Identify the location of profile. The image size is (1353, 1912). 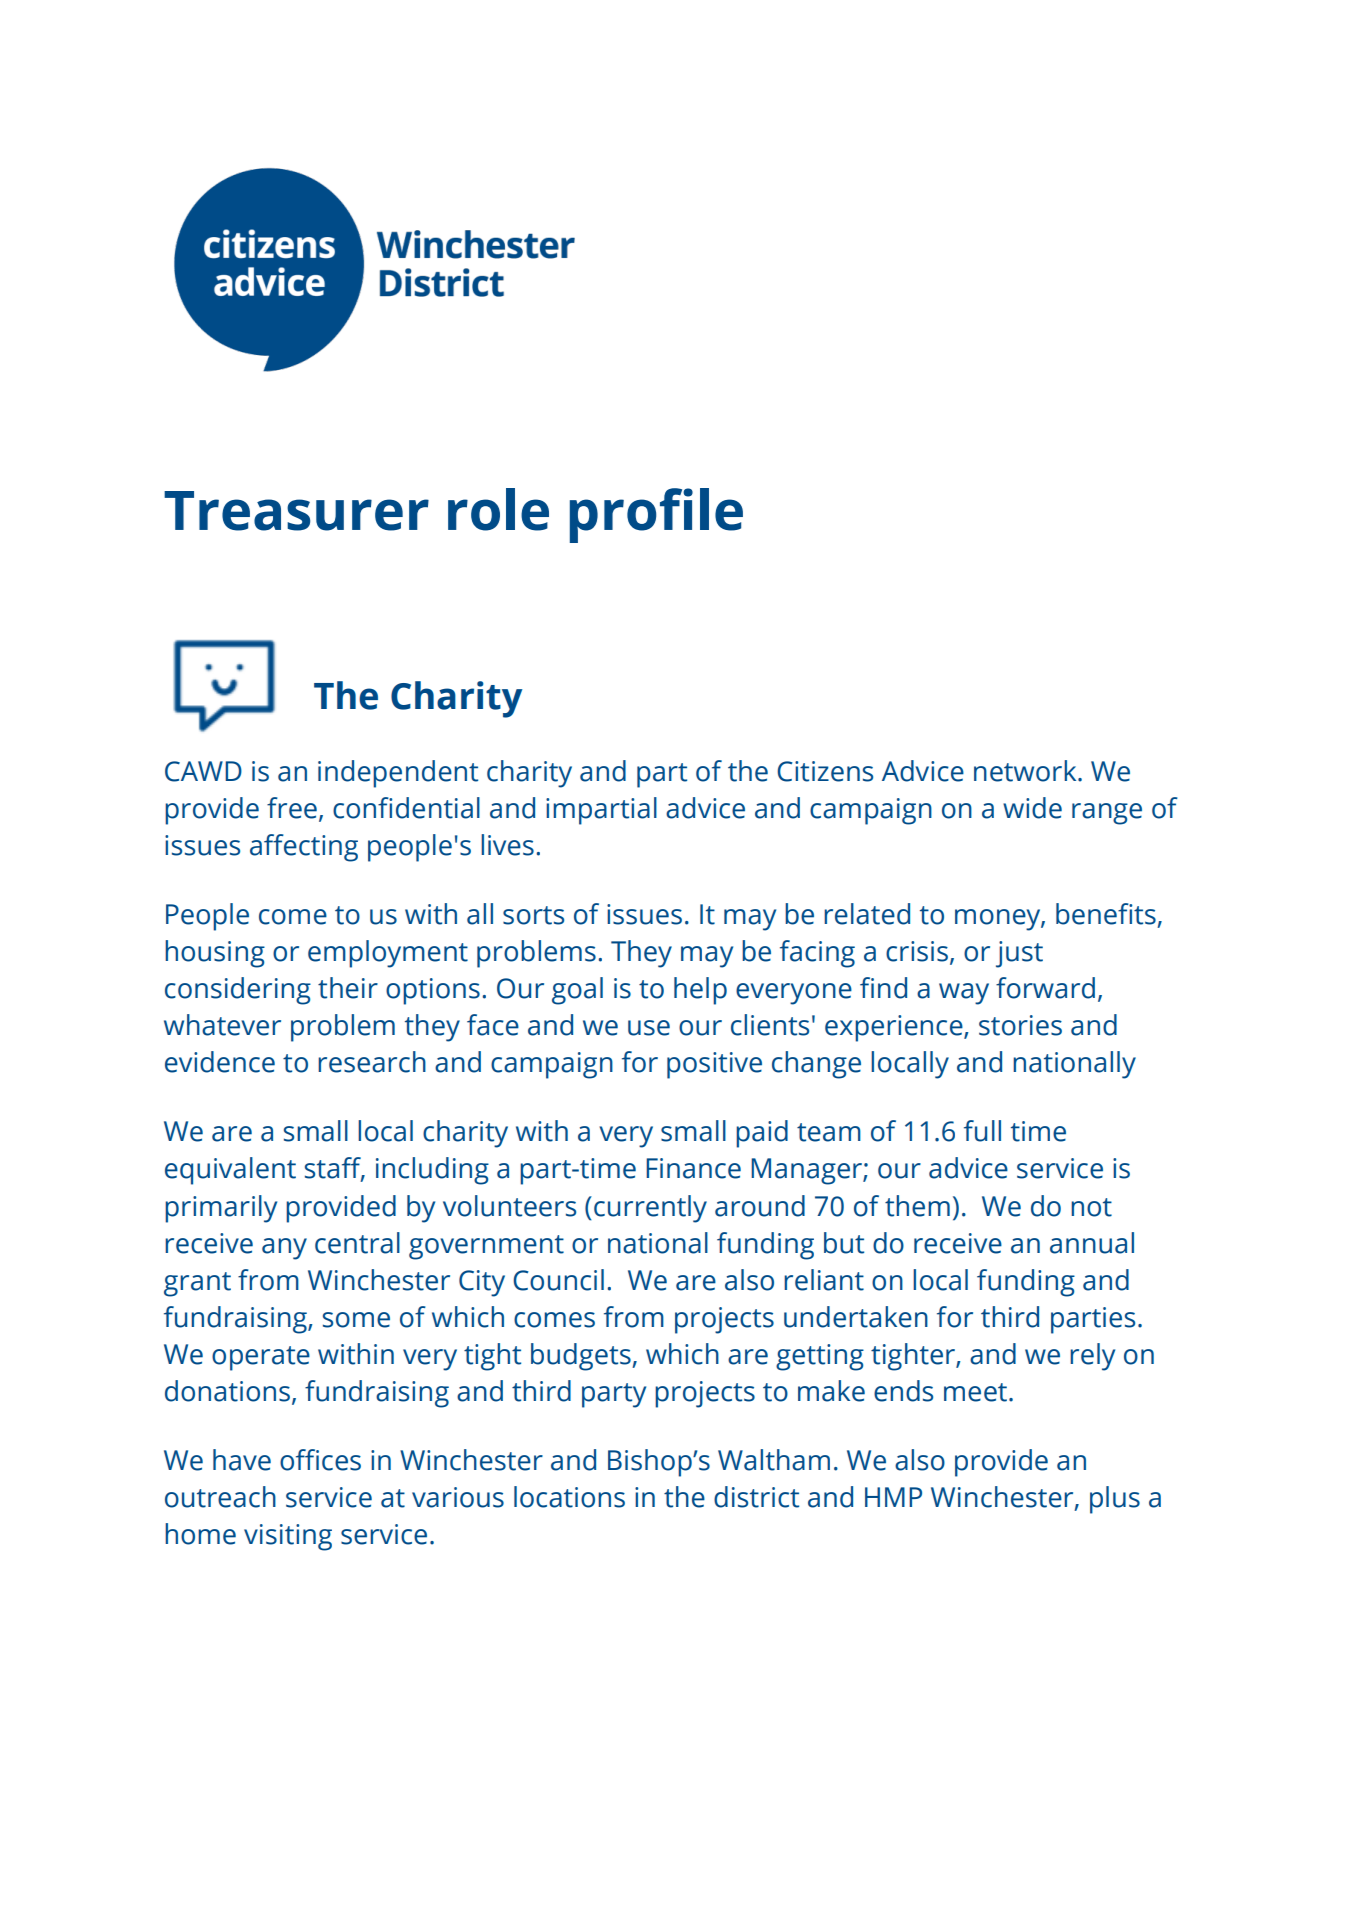
(656, 515).
